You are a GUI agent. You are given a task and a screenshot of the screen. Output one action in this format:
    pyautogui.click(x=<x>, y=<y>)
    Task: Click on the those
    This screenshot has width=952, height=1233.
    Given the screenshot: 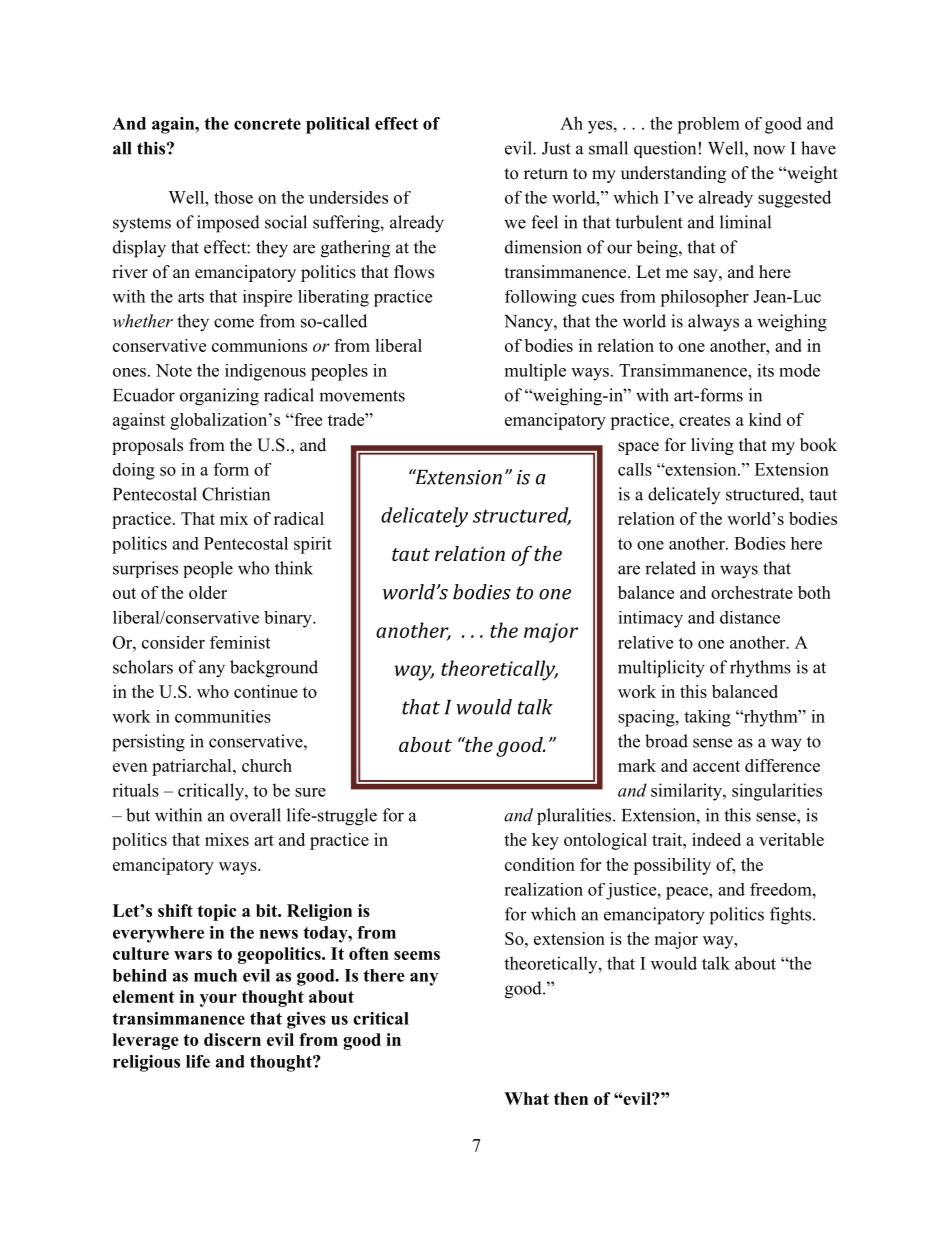 What is the action you would take?
    pyautogui.click(x=233, y=197)
